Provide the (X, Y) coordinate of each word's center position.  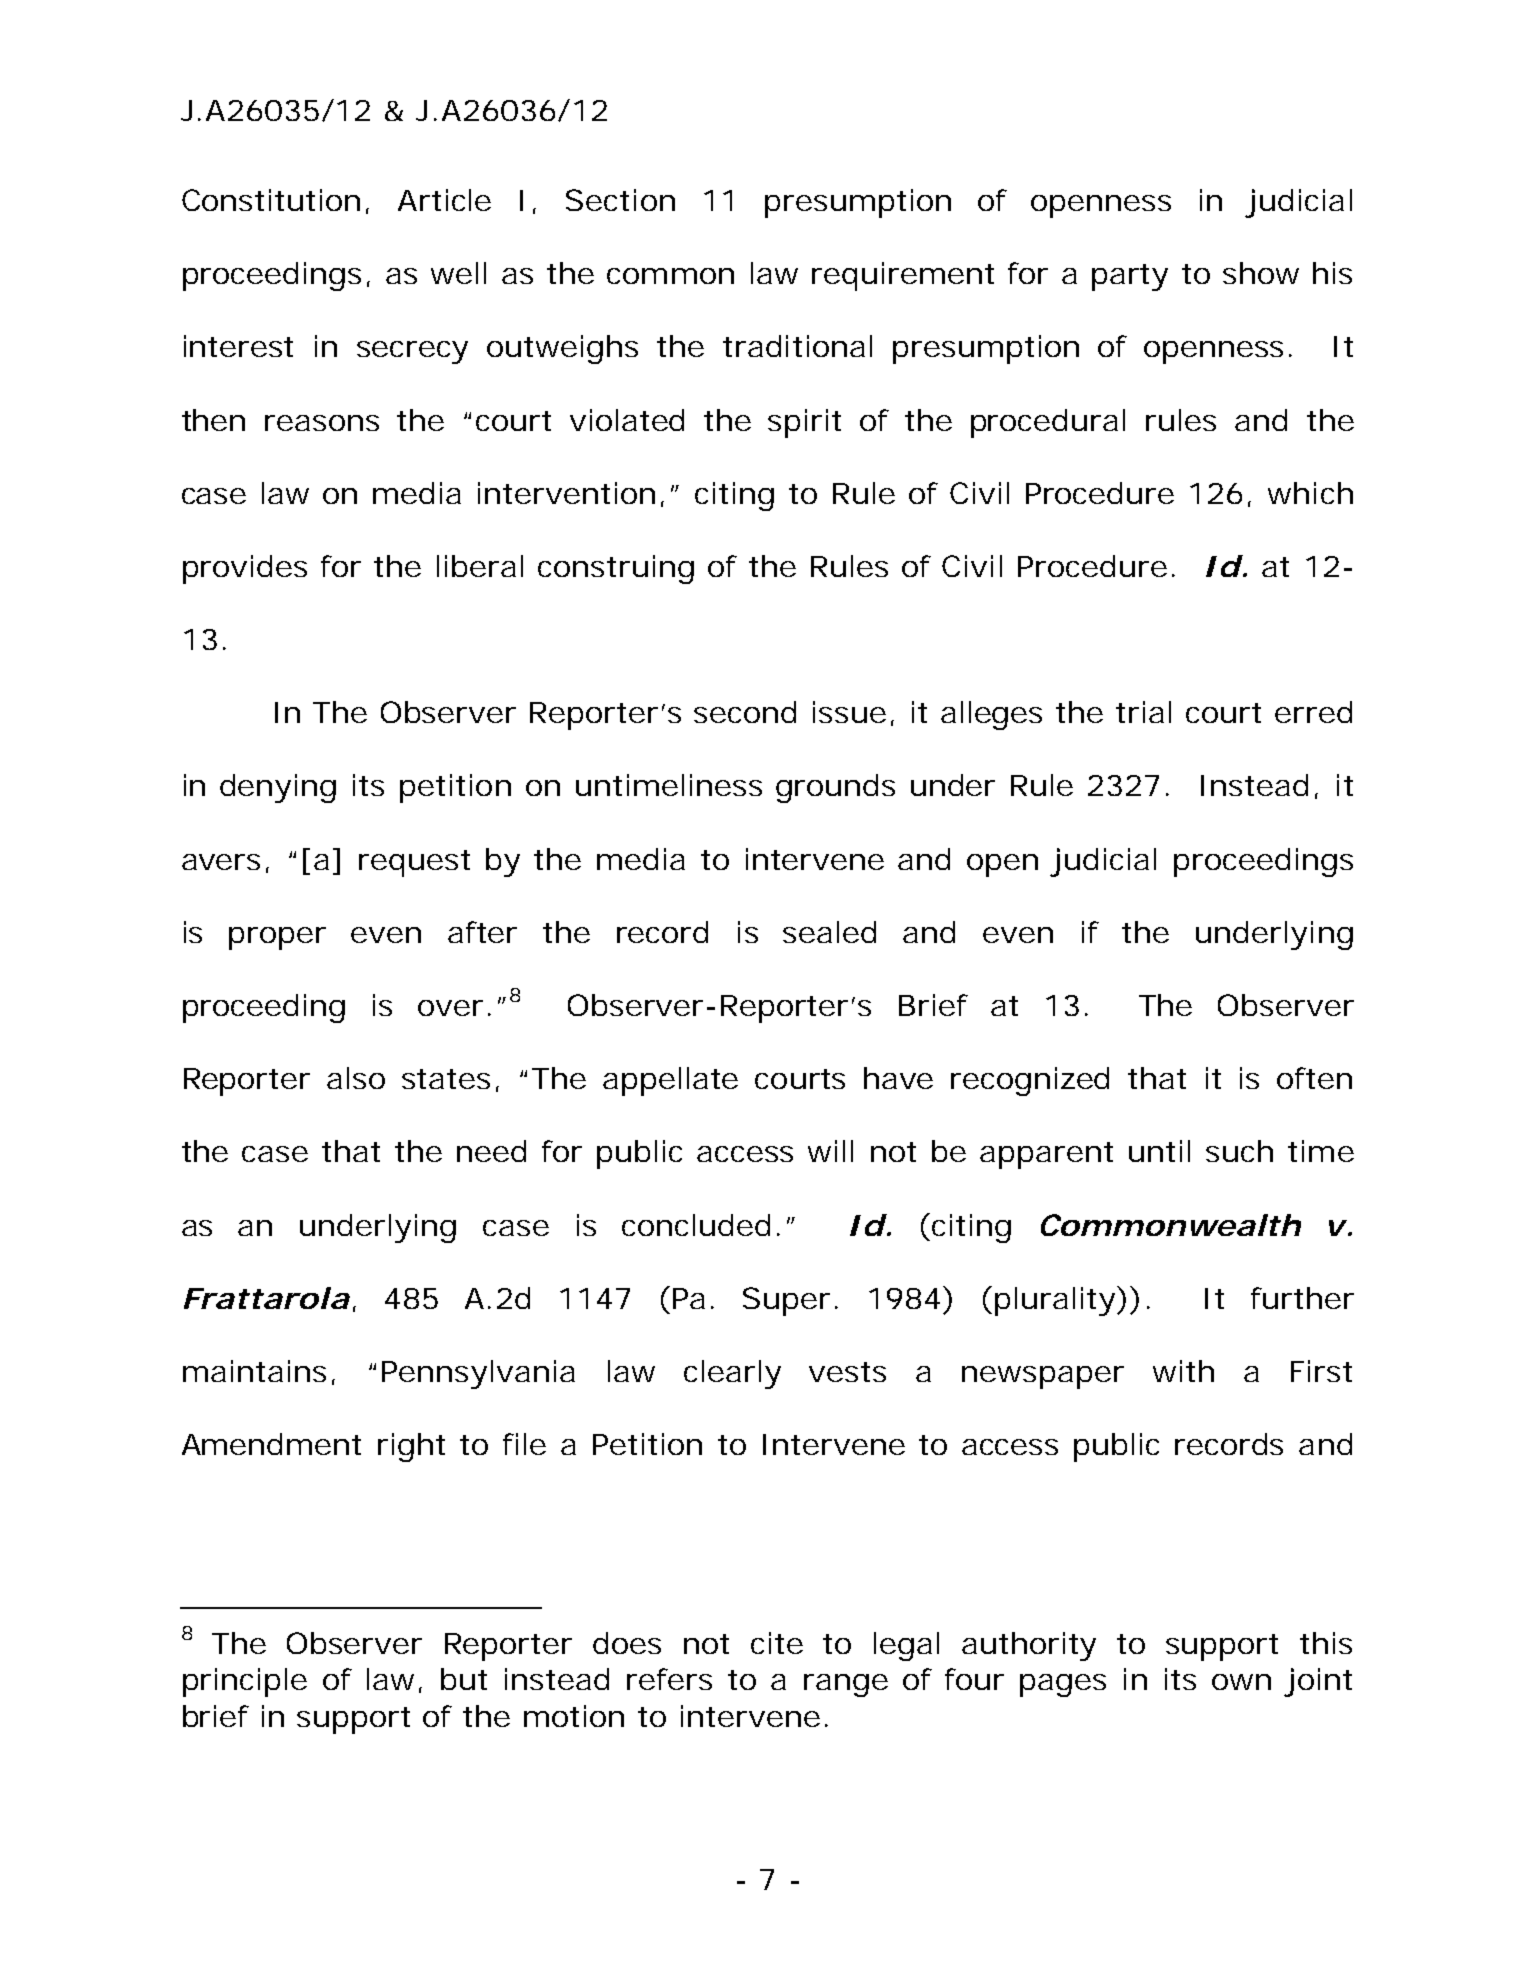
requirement (903, 276)
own (1241, 1682)
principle (245, 1682)
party (1130, 277)
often (1314, 1078)
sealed (829, 932)
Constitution (271, 200)
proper (277, 938)
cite (777, 1643)
